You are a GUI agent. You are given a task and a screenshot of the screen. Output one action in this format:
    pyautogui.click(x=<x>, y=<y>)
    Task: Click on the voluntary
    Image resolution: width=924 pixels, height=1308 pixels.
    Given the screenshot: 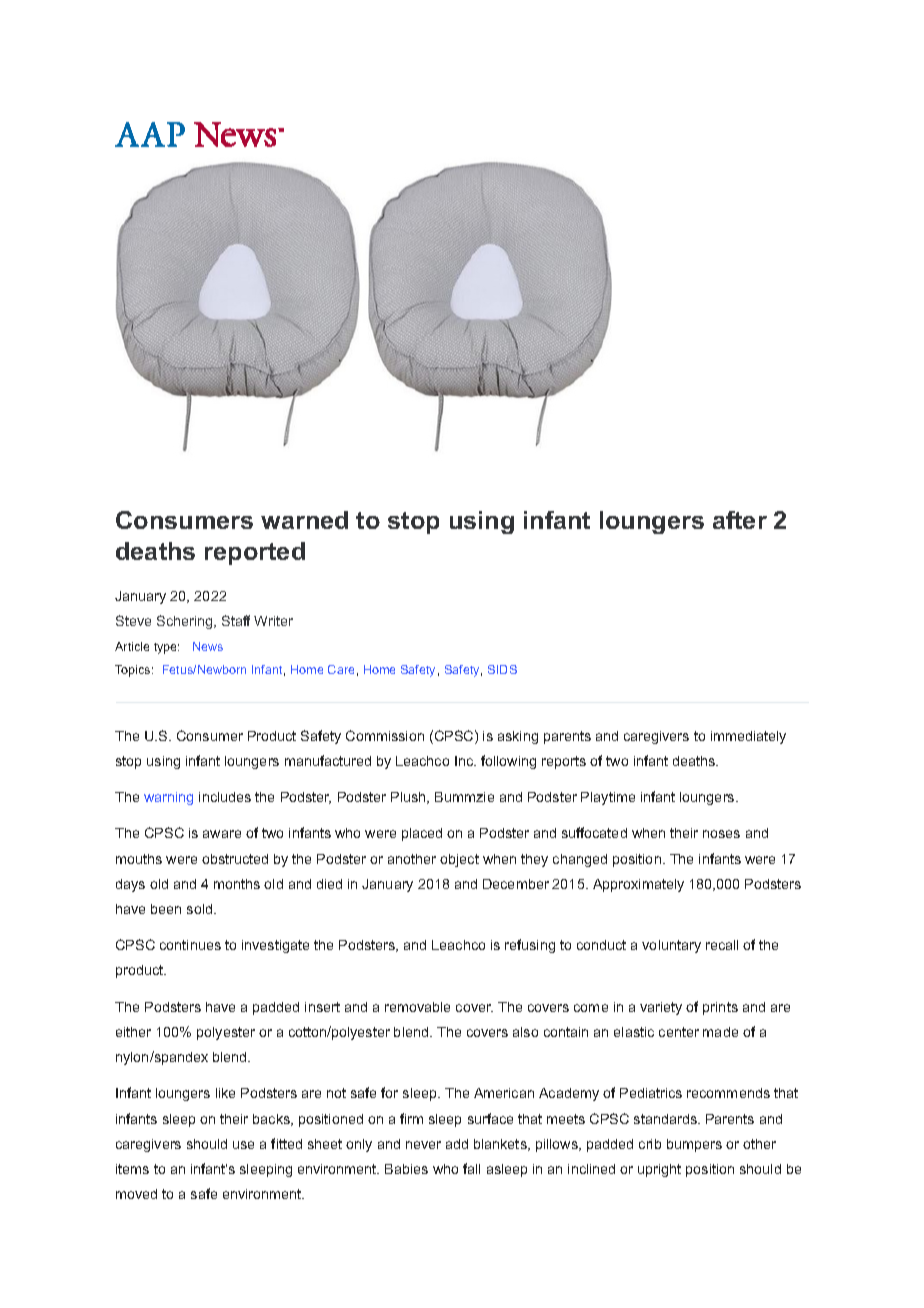 What is the action you would take?
    pyautogui.click(x=671, y=946)
